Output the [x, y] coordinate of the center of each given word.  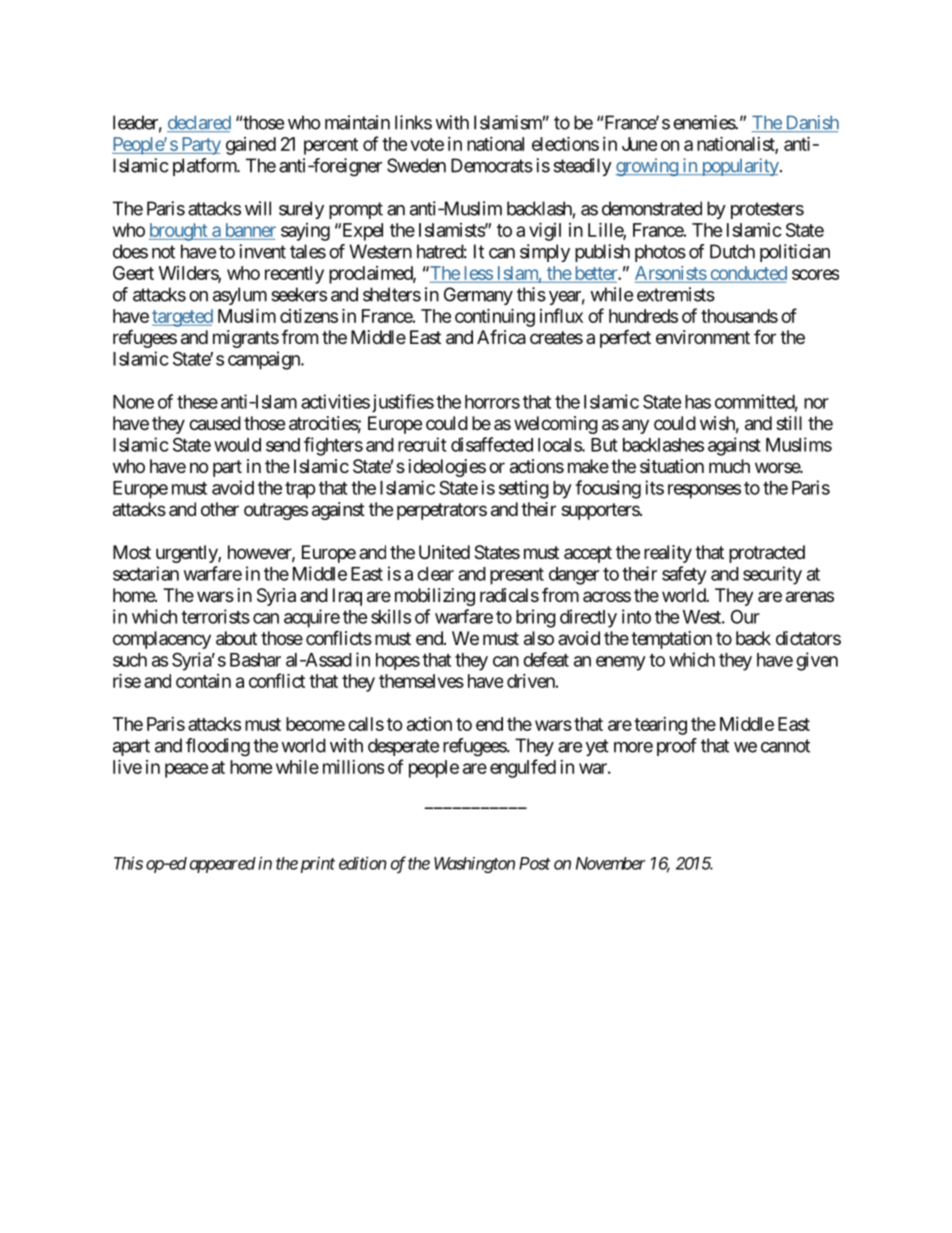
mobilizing [435, 597]
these [197, 402]
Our [745, 617]
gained [251, 146]
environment [703, 337]
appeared [223, 865]
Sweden [416, 165]
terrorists [215, 616]
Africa [501, 336]
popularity [739, 167]
